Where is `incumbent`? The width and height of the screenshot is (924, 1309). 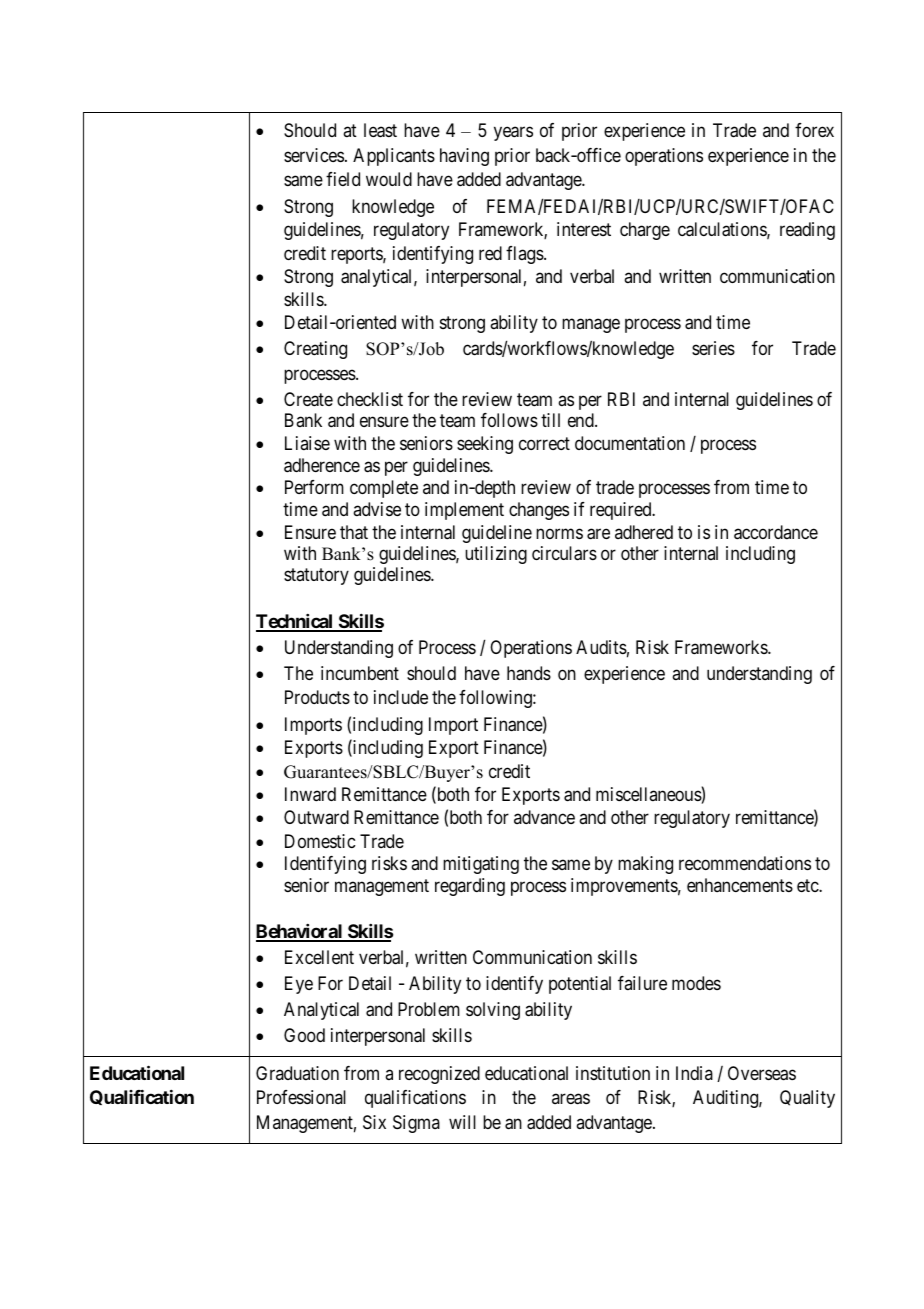
incumbent is located at coordinates (360, 673).
